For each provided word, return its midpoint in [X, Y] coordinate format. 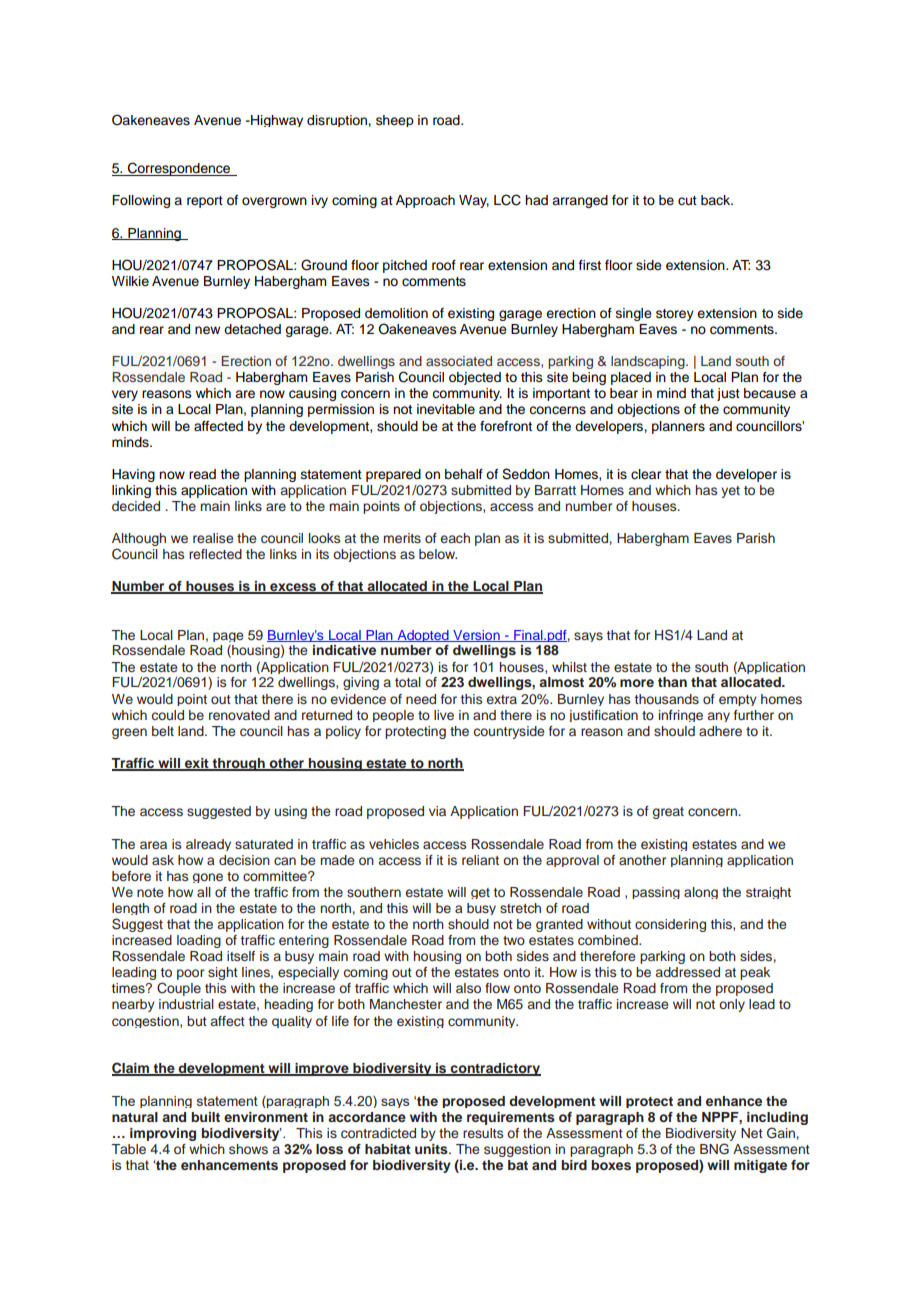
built [205, 1117]
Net [752, 1133]
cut [687, 201]
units [432, 1149]
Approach [425, 201]
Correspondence [179, 169]
